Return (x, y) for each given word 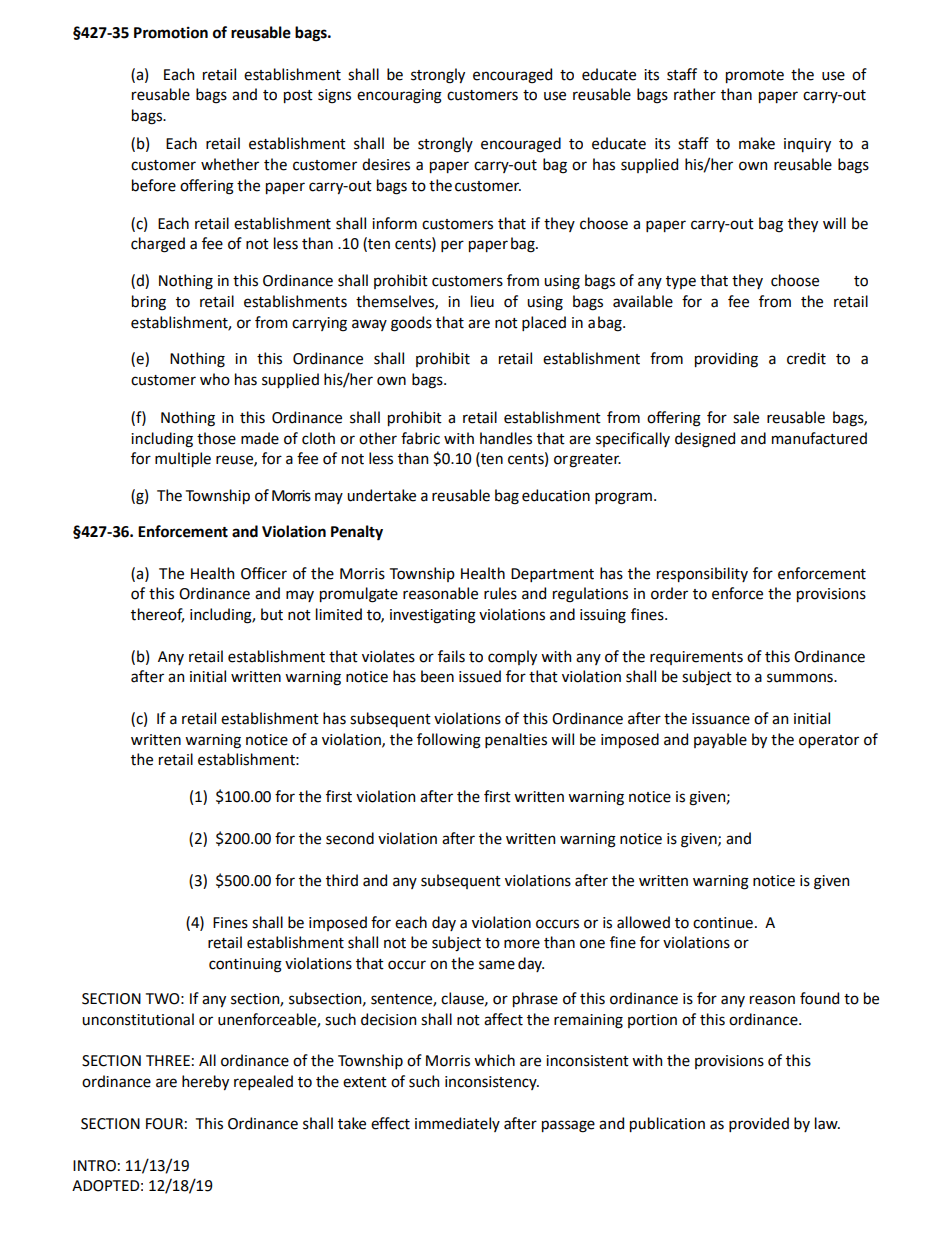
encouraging (399, 96)
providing (726, 360)
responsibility (702, 574)
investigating (433, 616)
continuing (245, 965)
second (350, 838)
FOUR (164, 1124)
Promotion (171, 33)
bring (149, 303)
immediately (457, 1124)
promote (755, 76)
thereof (157, 615)
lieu (482, 301)
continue (723, 923)
